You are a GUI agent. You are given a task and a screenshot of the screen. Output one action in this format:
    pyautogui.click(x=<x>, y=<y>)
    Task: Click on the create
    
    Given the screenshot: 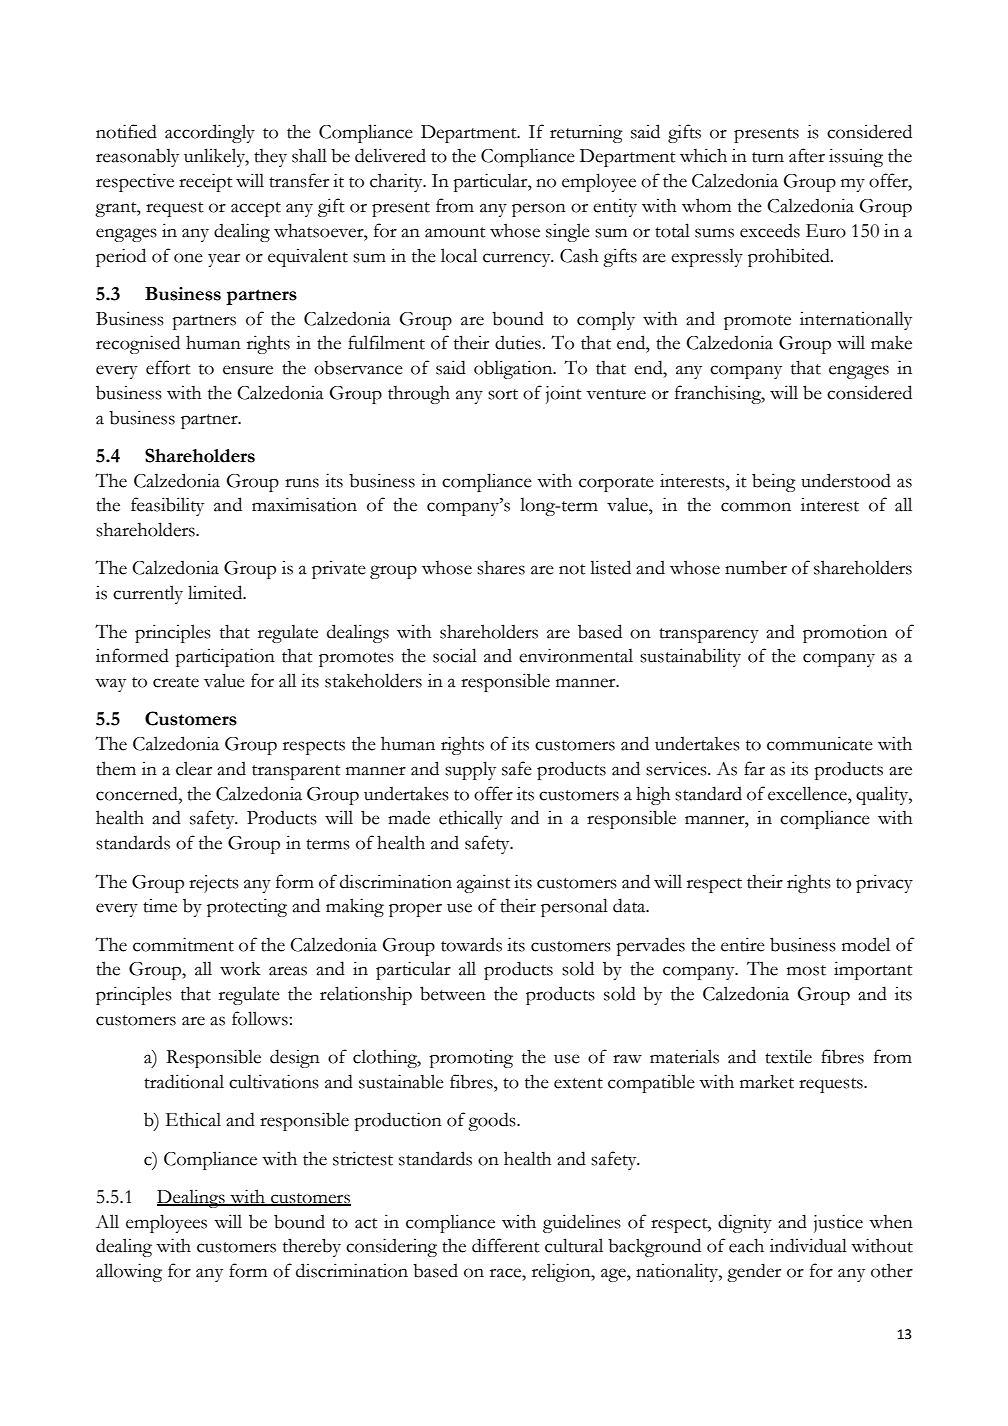 What is the action you would take?
    pyautogui.click(x=176, y=682)
